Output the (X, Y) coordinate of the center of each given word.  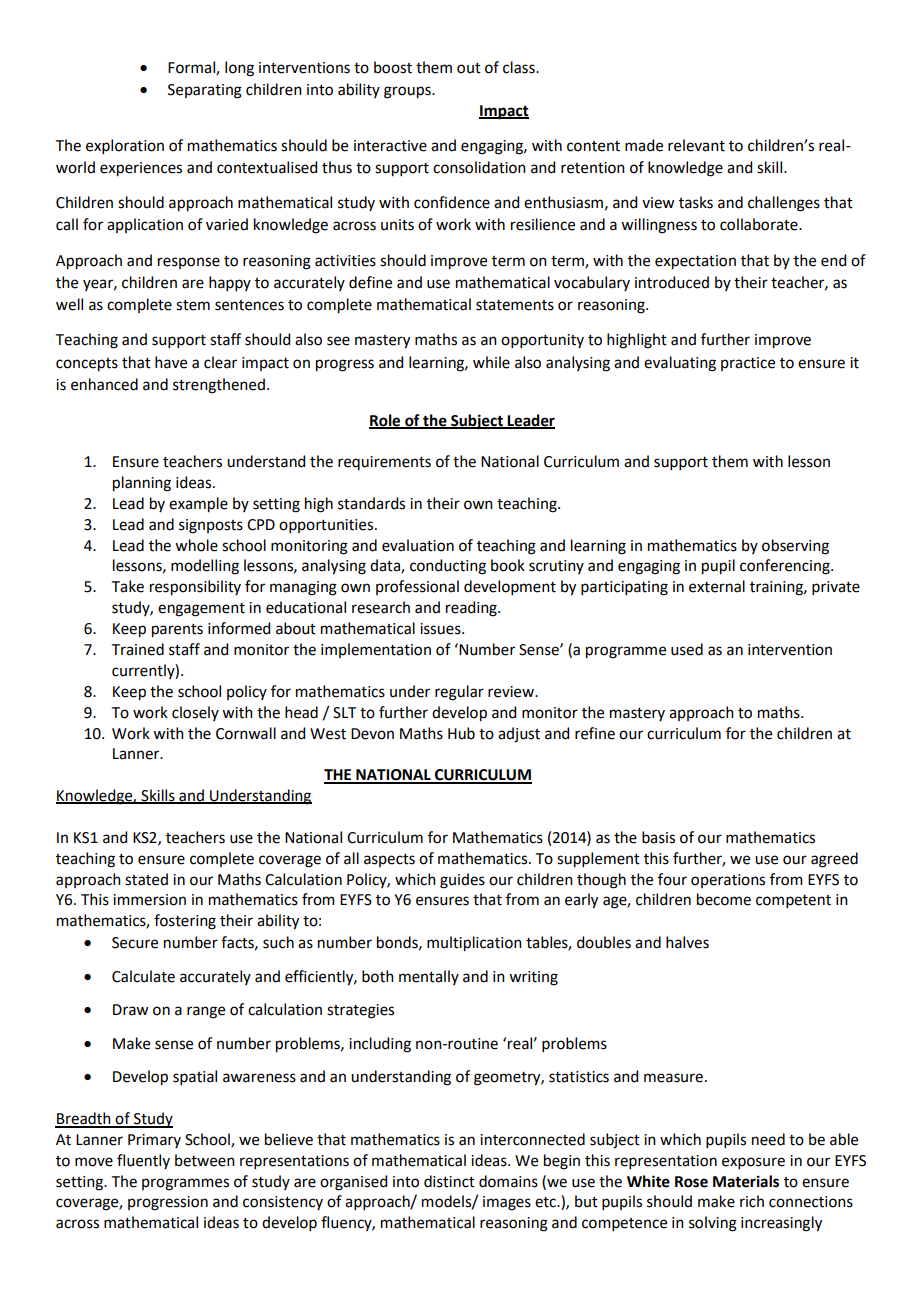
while (491, 362)
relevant (696, 145)
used (687, 649)
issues (441, 629)
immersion (149, 900)
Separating (205, 91)
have (171, 362)
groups (408, 92)
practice (748, 364)
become (724, 899)
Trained (138, 649)
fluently (143, 1161)
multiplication (474, 944)
